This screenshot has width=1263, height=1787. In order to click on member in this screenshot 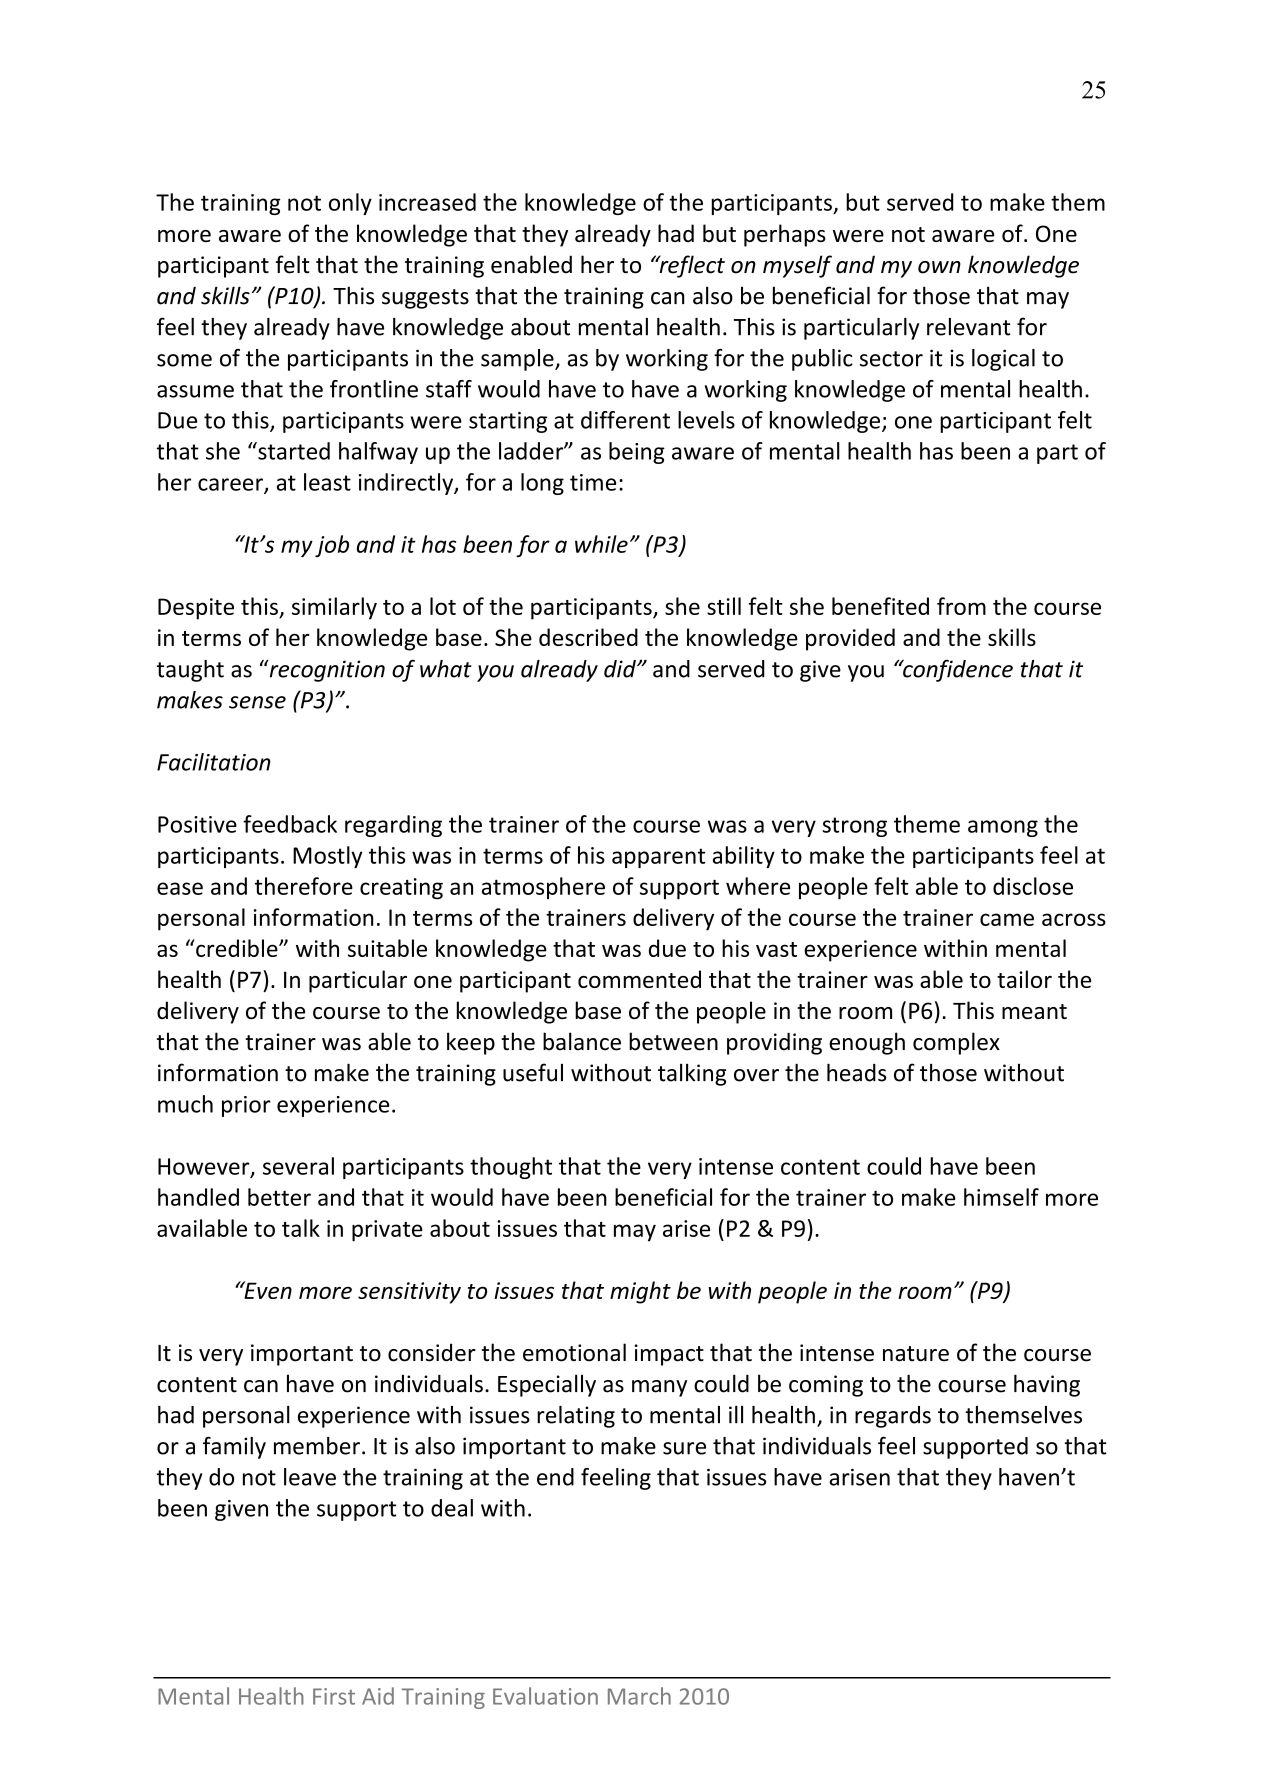, I will do `click(317, 1446)`.
